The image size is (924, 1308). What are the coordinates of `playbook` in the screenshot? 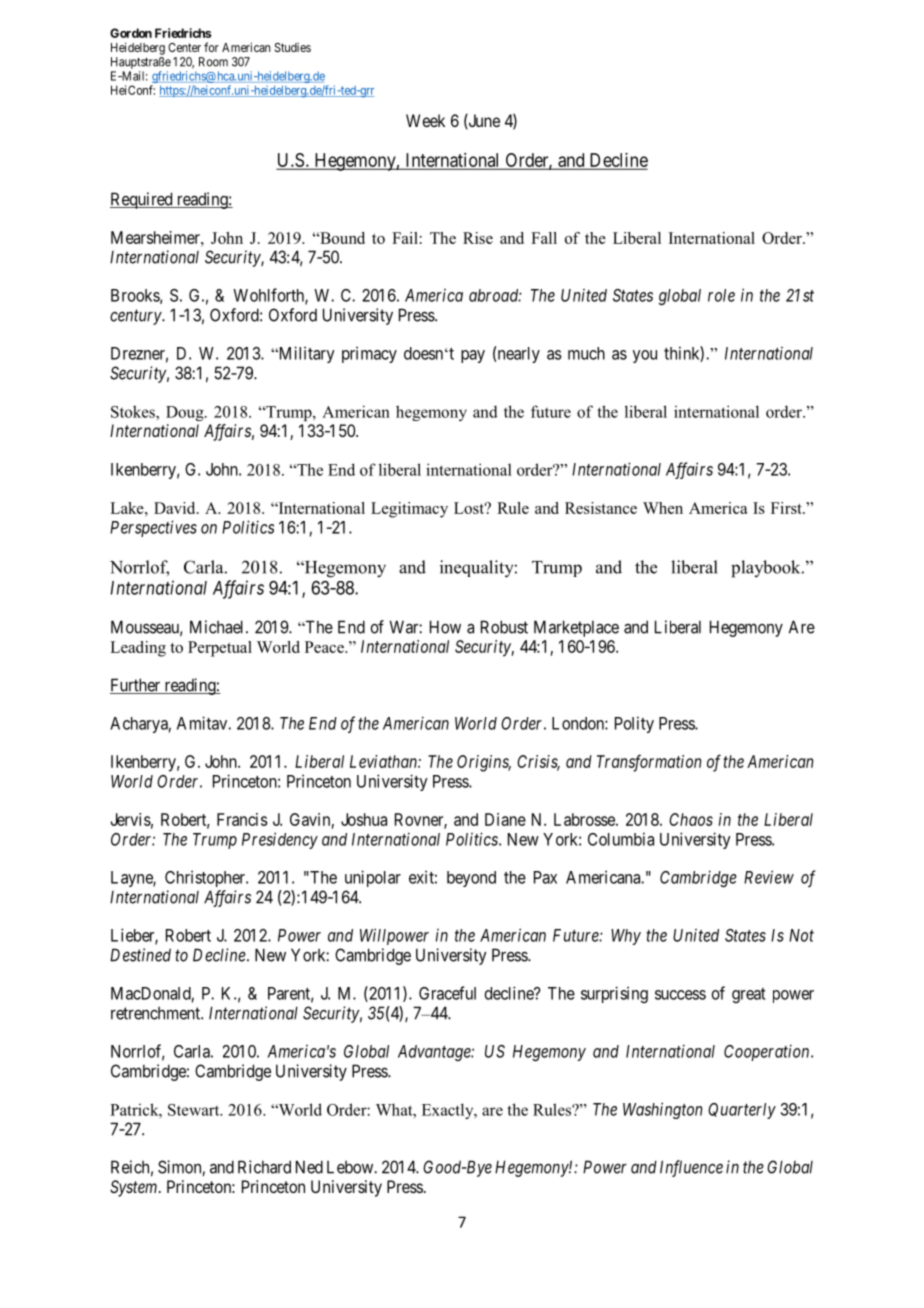 It's located at (767, 569).
